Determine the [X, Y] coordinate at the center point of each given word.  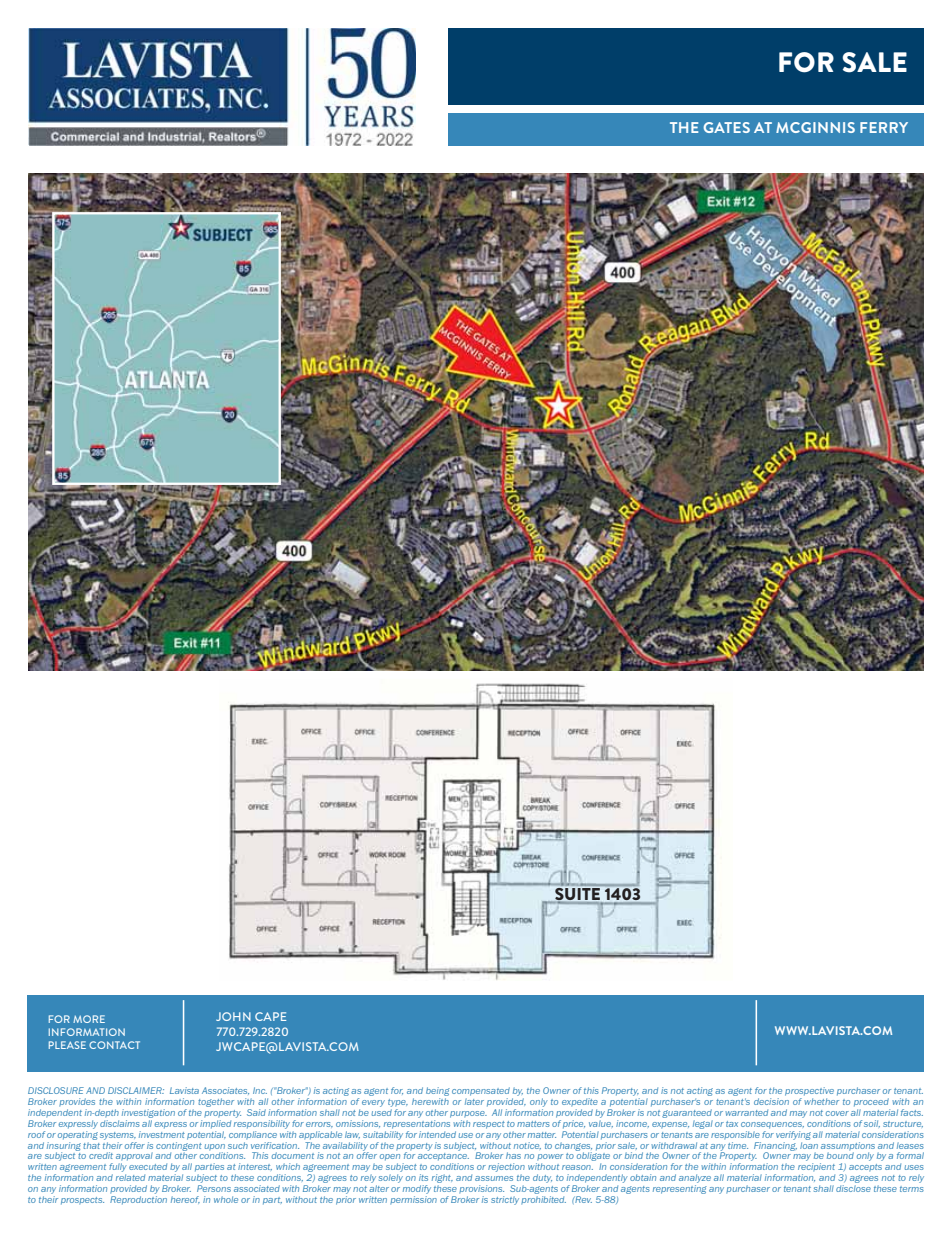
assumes [494, 1178]
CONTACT [114, 1045]
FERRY [884, 127]
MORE [89, 1019]
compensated [481, 1091]
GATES [726, 127]
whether [821, 1101]
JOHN [233, 1016]
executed [148, 1167]
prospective [809, 1091]
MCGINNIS [815, 127]
